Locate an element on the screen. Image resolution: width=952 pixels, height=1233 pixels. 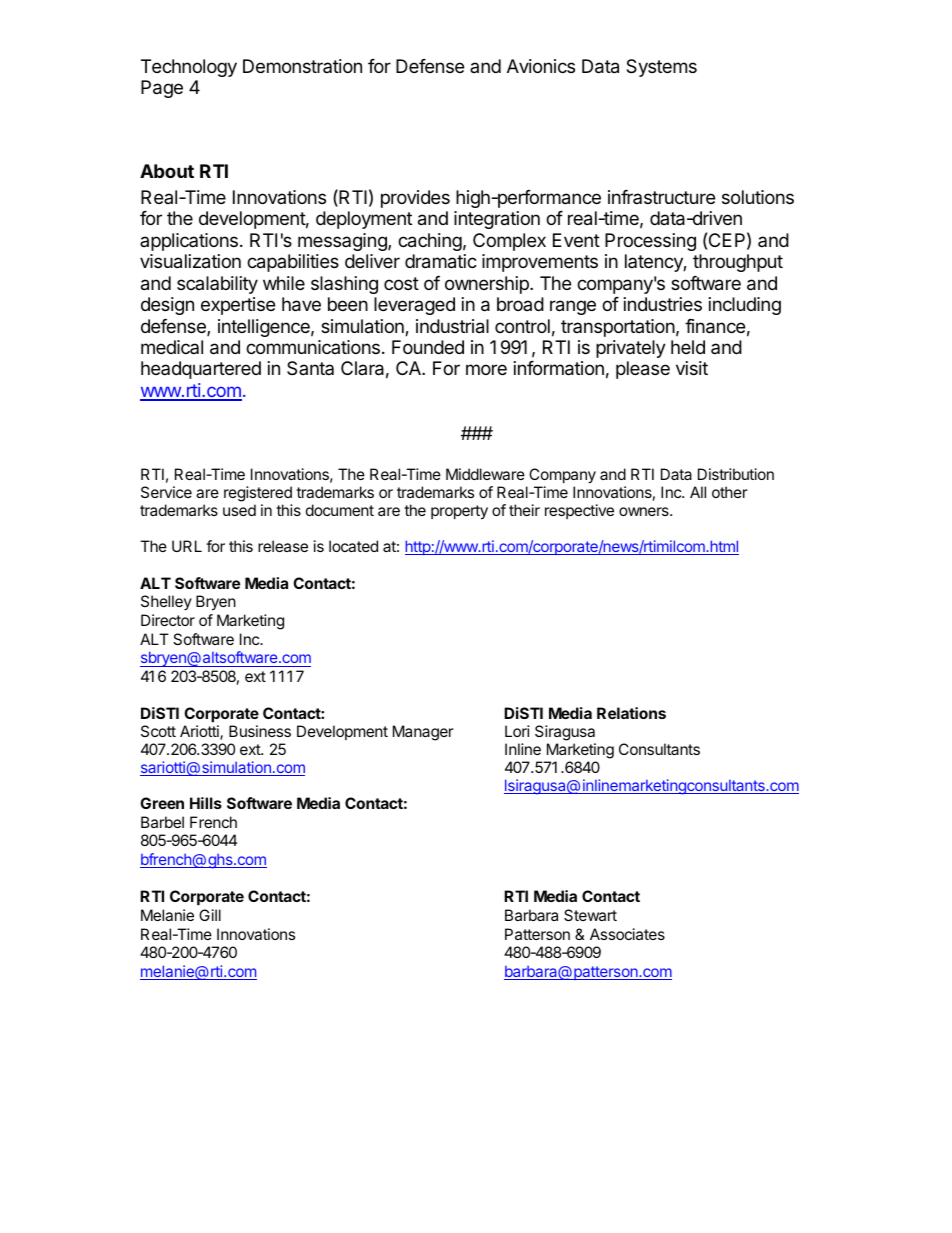
Processing is located at coordinates (650, 242).
